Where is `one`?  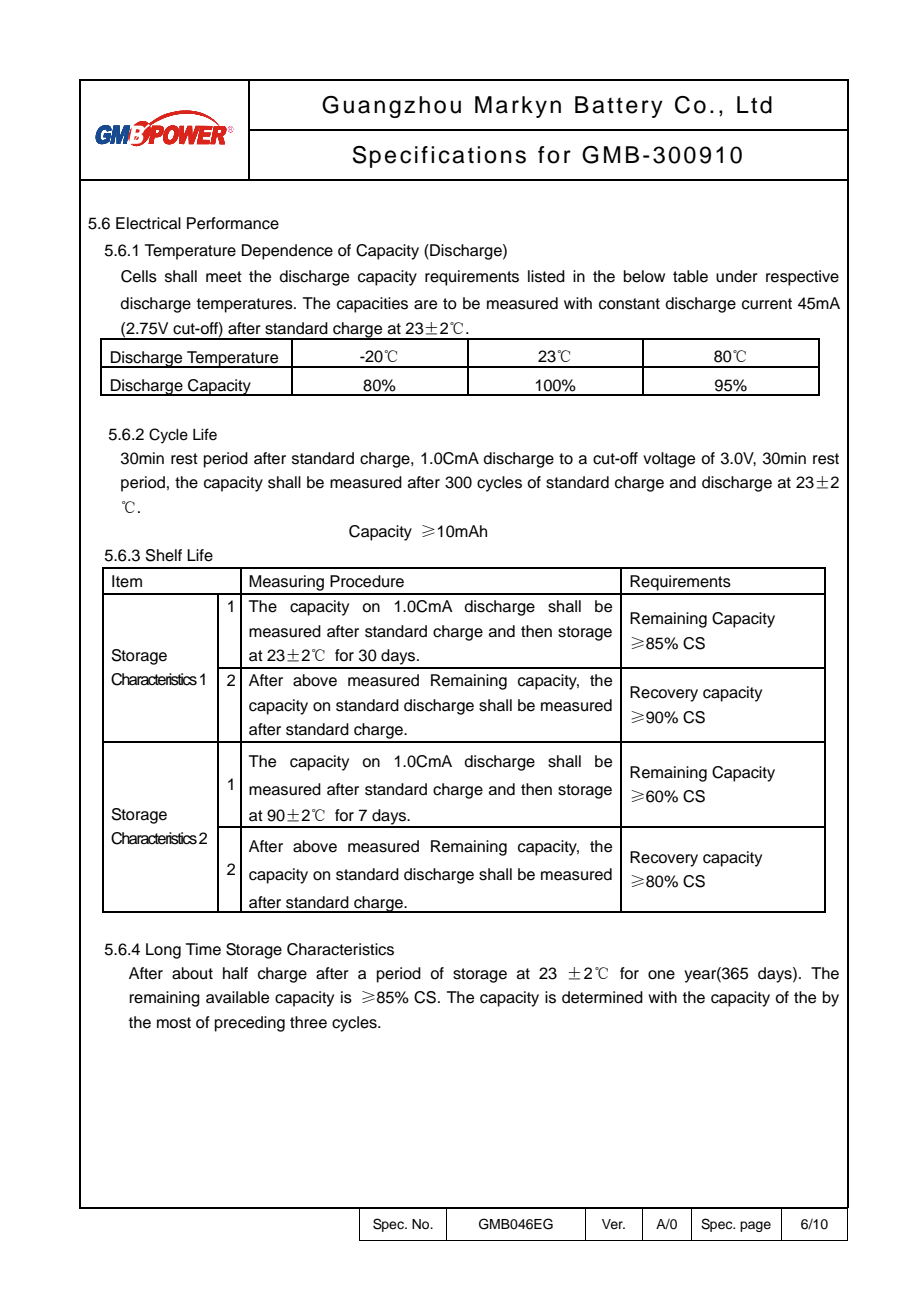 one is located at coordinates (661, 975).
